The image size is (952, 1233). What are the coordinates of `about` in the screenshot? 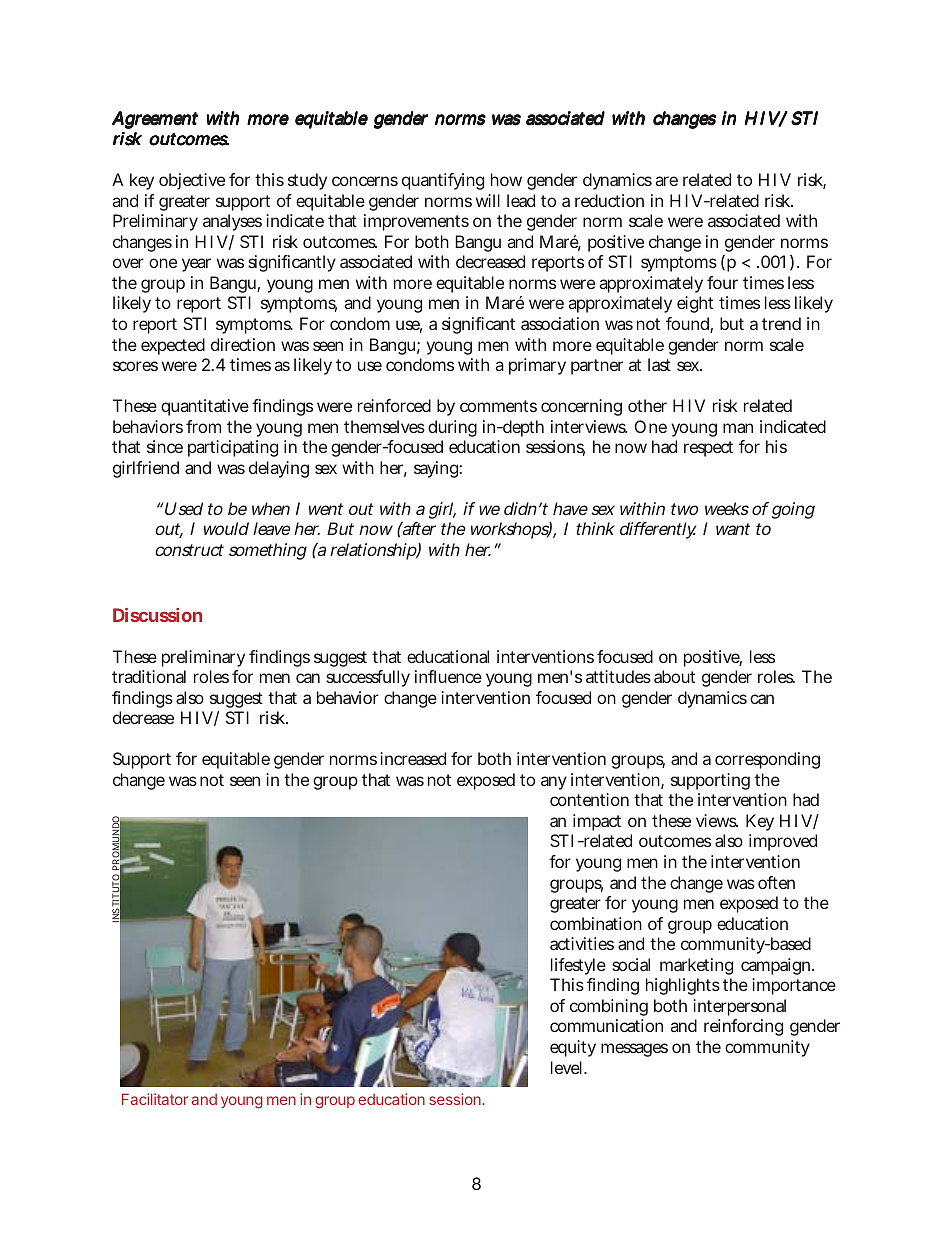 It's located at (674, 676).
